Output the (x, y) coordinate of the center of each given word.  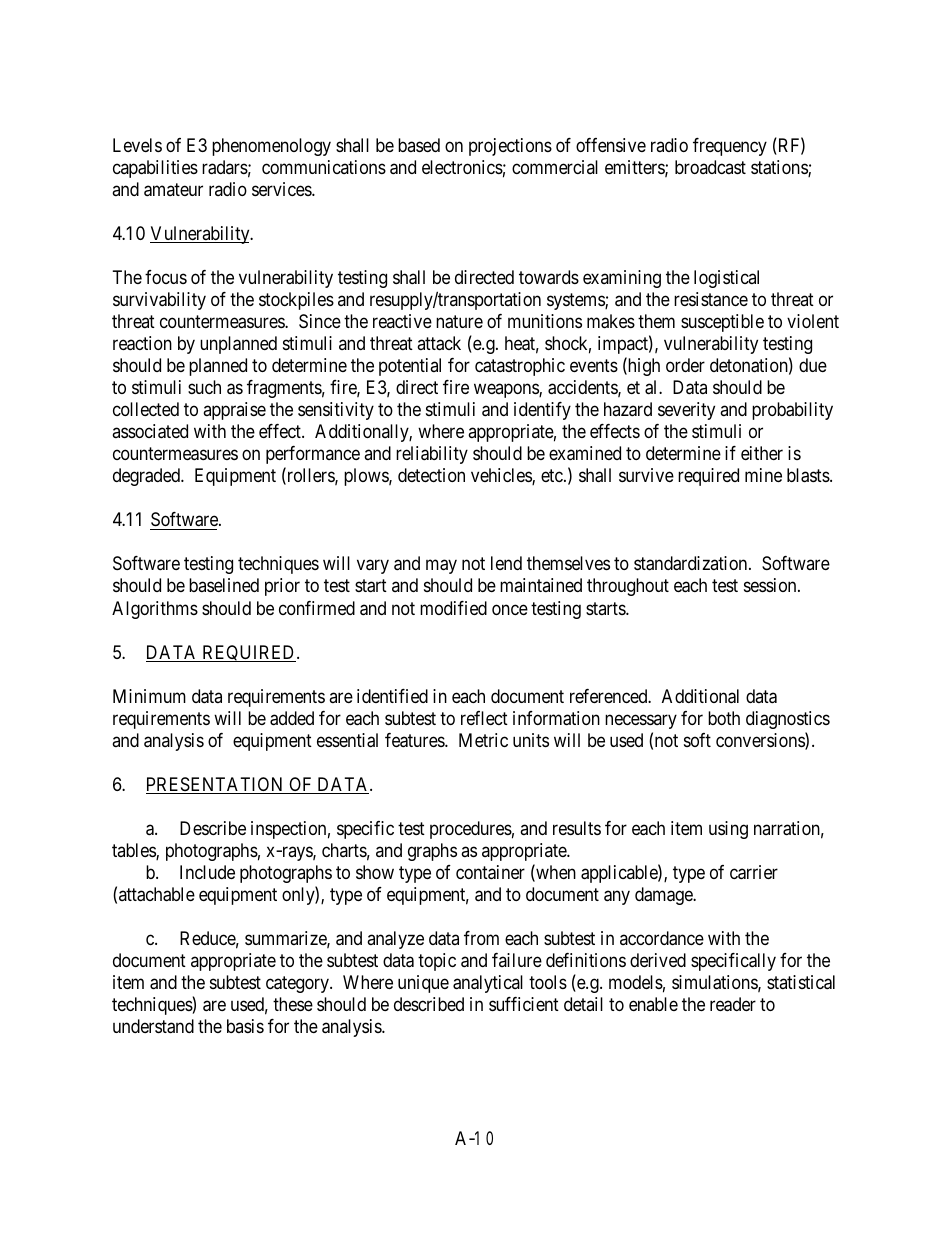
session (771, 585)
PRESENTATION (216, 785)
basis (245, 1026)
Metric (483, 740)
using (728, 830)
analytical (488, 984)
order (685, 365)
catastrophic (520, 367)
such (204, 387)
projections (510, 147)
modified (453, 608)
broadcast (710, 167)
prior (282, 587)
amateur (173, 190)
